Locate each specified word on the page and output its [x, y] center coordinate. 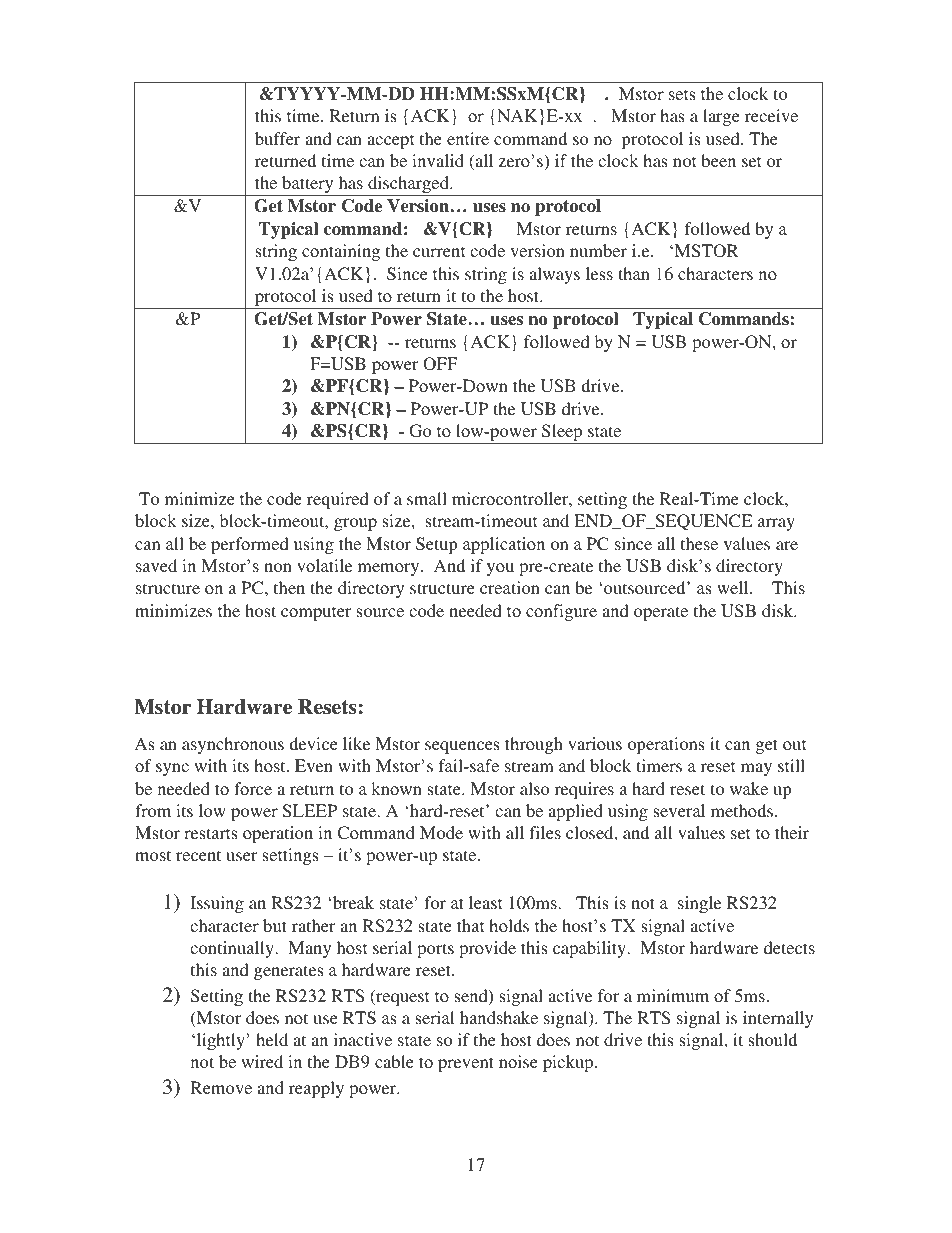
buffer [277, 138]
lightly [219, 1041]
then [289, 587]
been [718, 160]
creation [510, 587]
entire [468, 138]
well [734, 587]
